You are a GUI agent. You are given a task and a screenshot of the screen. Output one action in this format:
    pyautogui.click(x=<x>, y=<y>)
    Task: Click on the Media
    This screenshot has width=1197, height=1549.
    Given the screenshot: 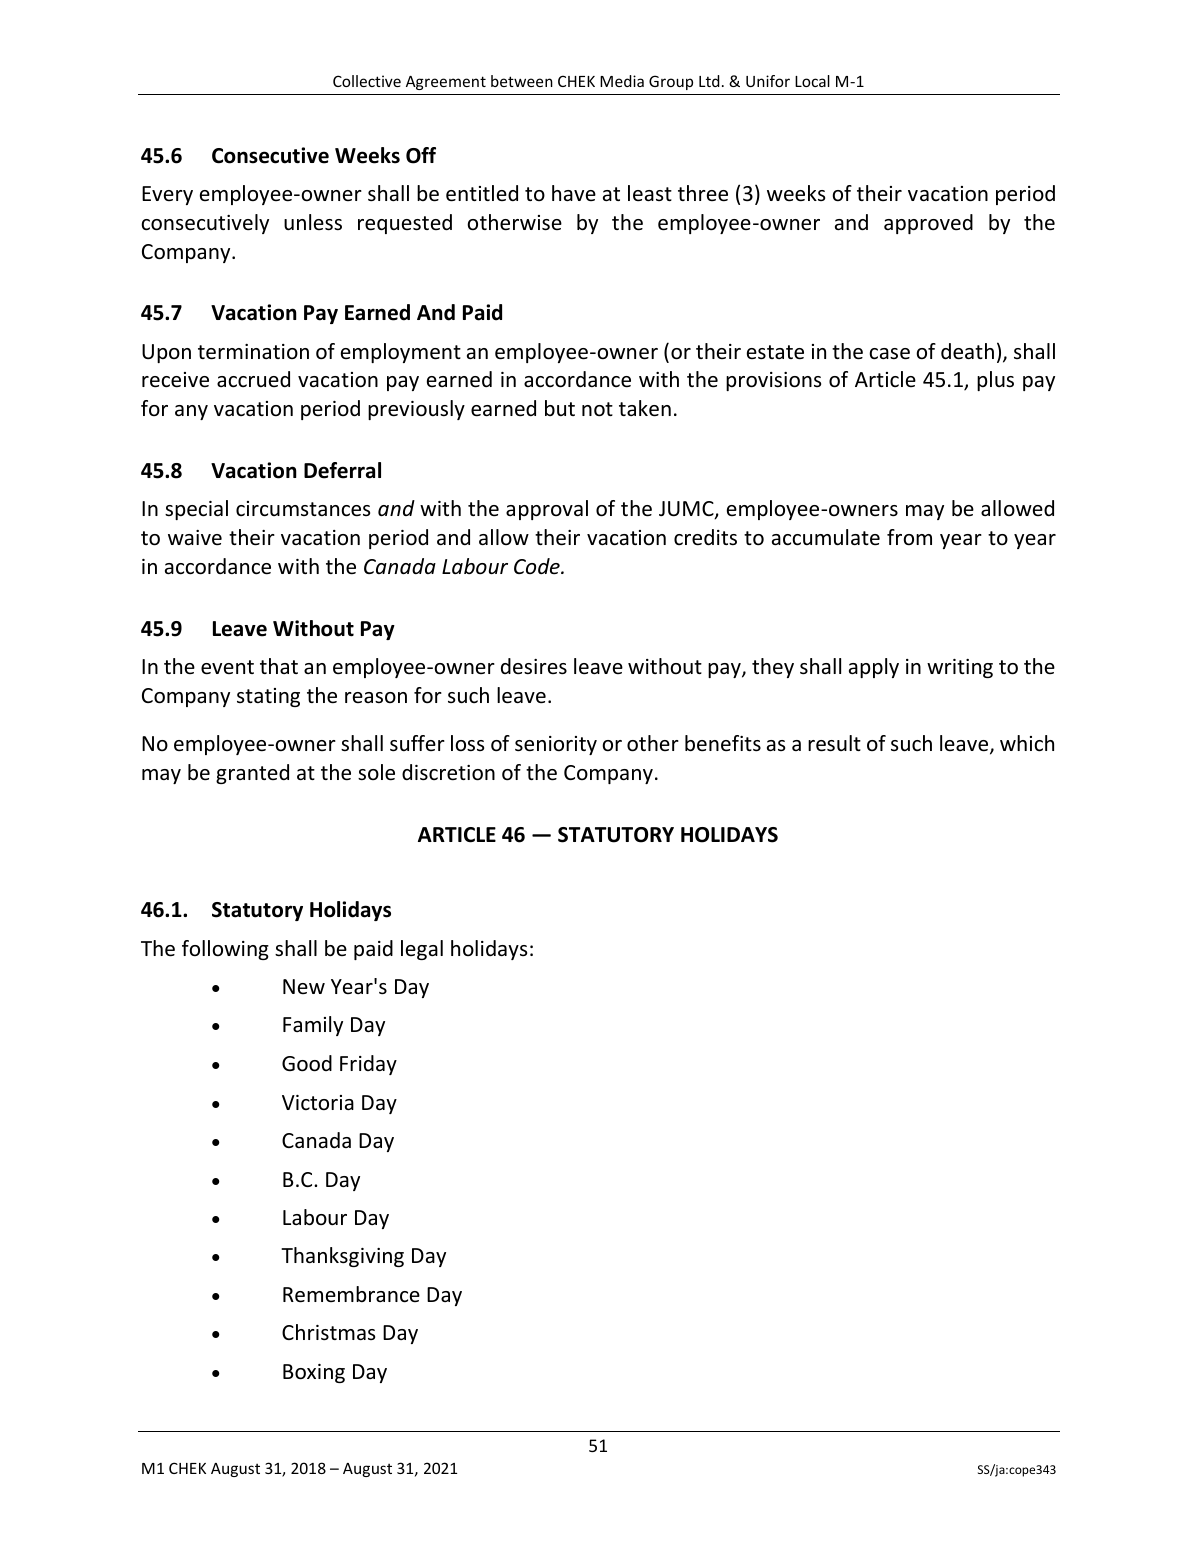 What is the action you would take?
    pyautogui.click(x=622, y=81)
